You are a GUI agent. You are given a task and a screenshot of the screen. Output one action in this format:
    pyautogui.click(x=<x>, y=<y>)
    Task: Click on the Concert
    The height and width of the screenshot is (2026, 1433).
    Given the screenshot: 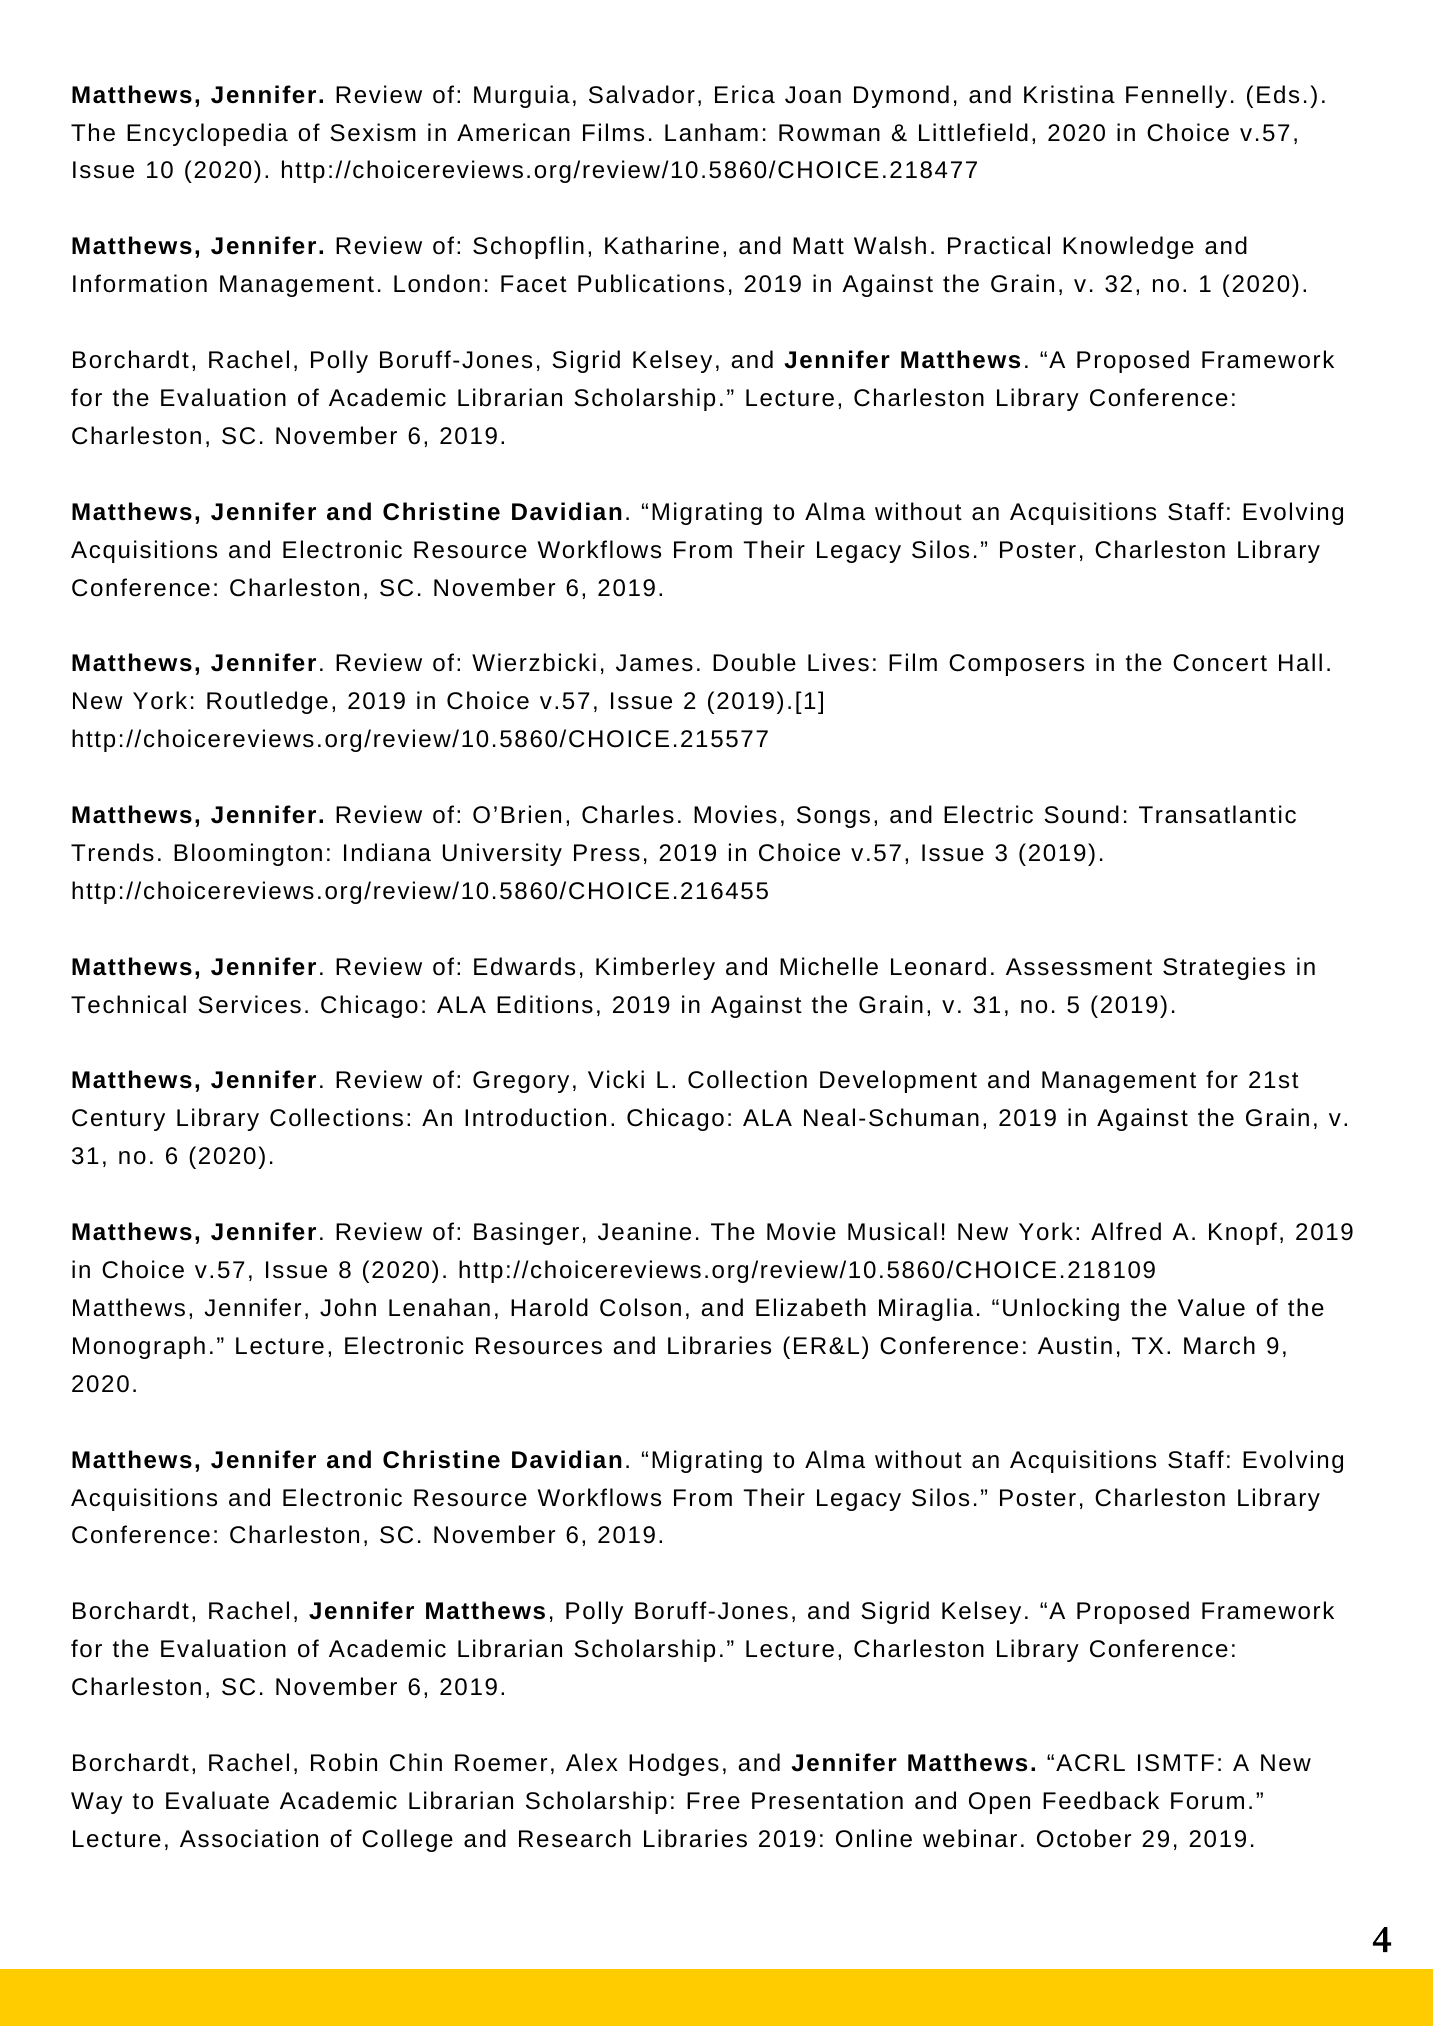 What is the action you would take?
    pyautogui.click(x=1220, y=663)
